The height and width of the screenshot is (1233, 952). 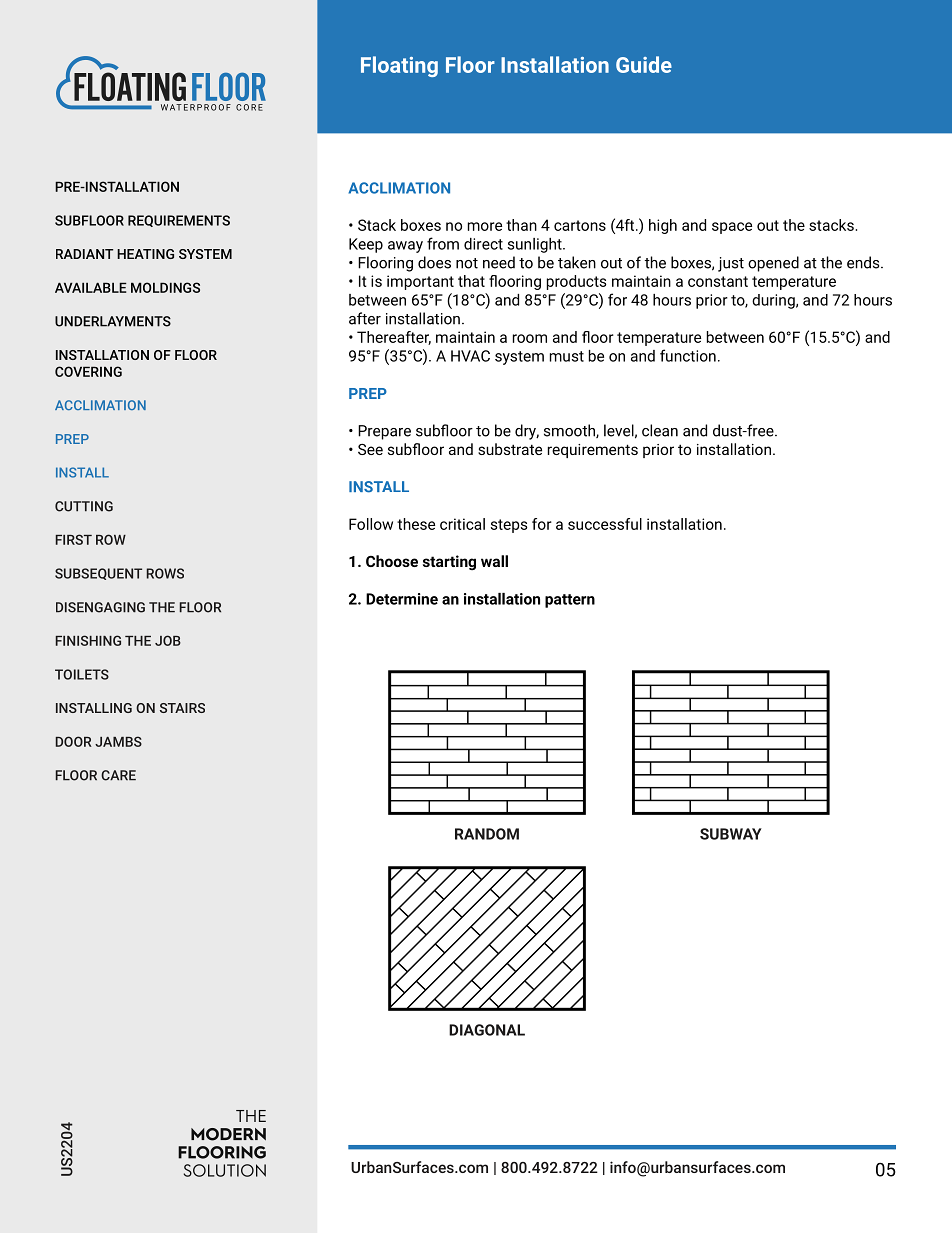 What do you see at coordinates (399, 66) in the screenshot?
I see `Floating` at bounding box center [399, 66].
